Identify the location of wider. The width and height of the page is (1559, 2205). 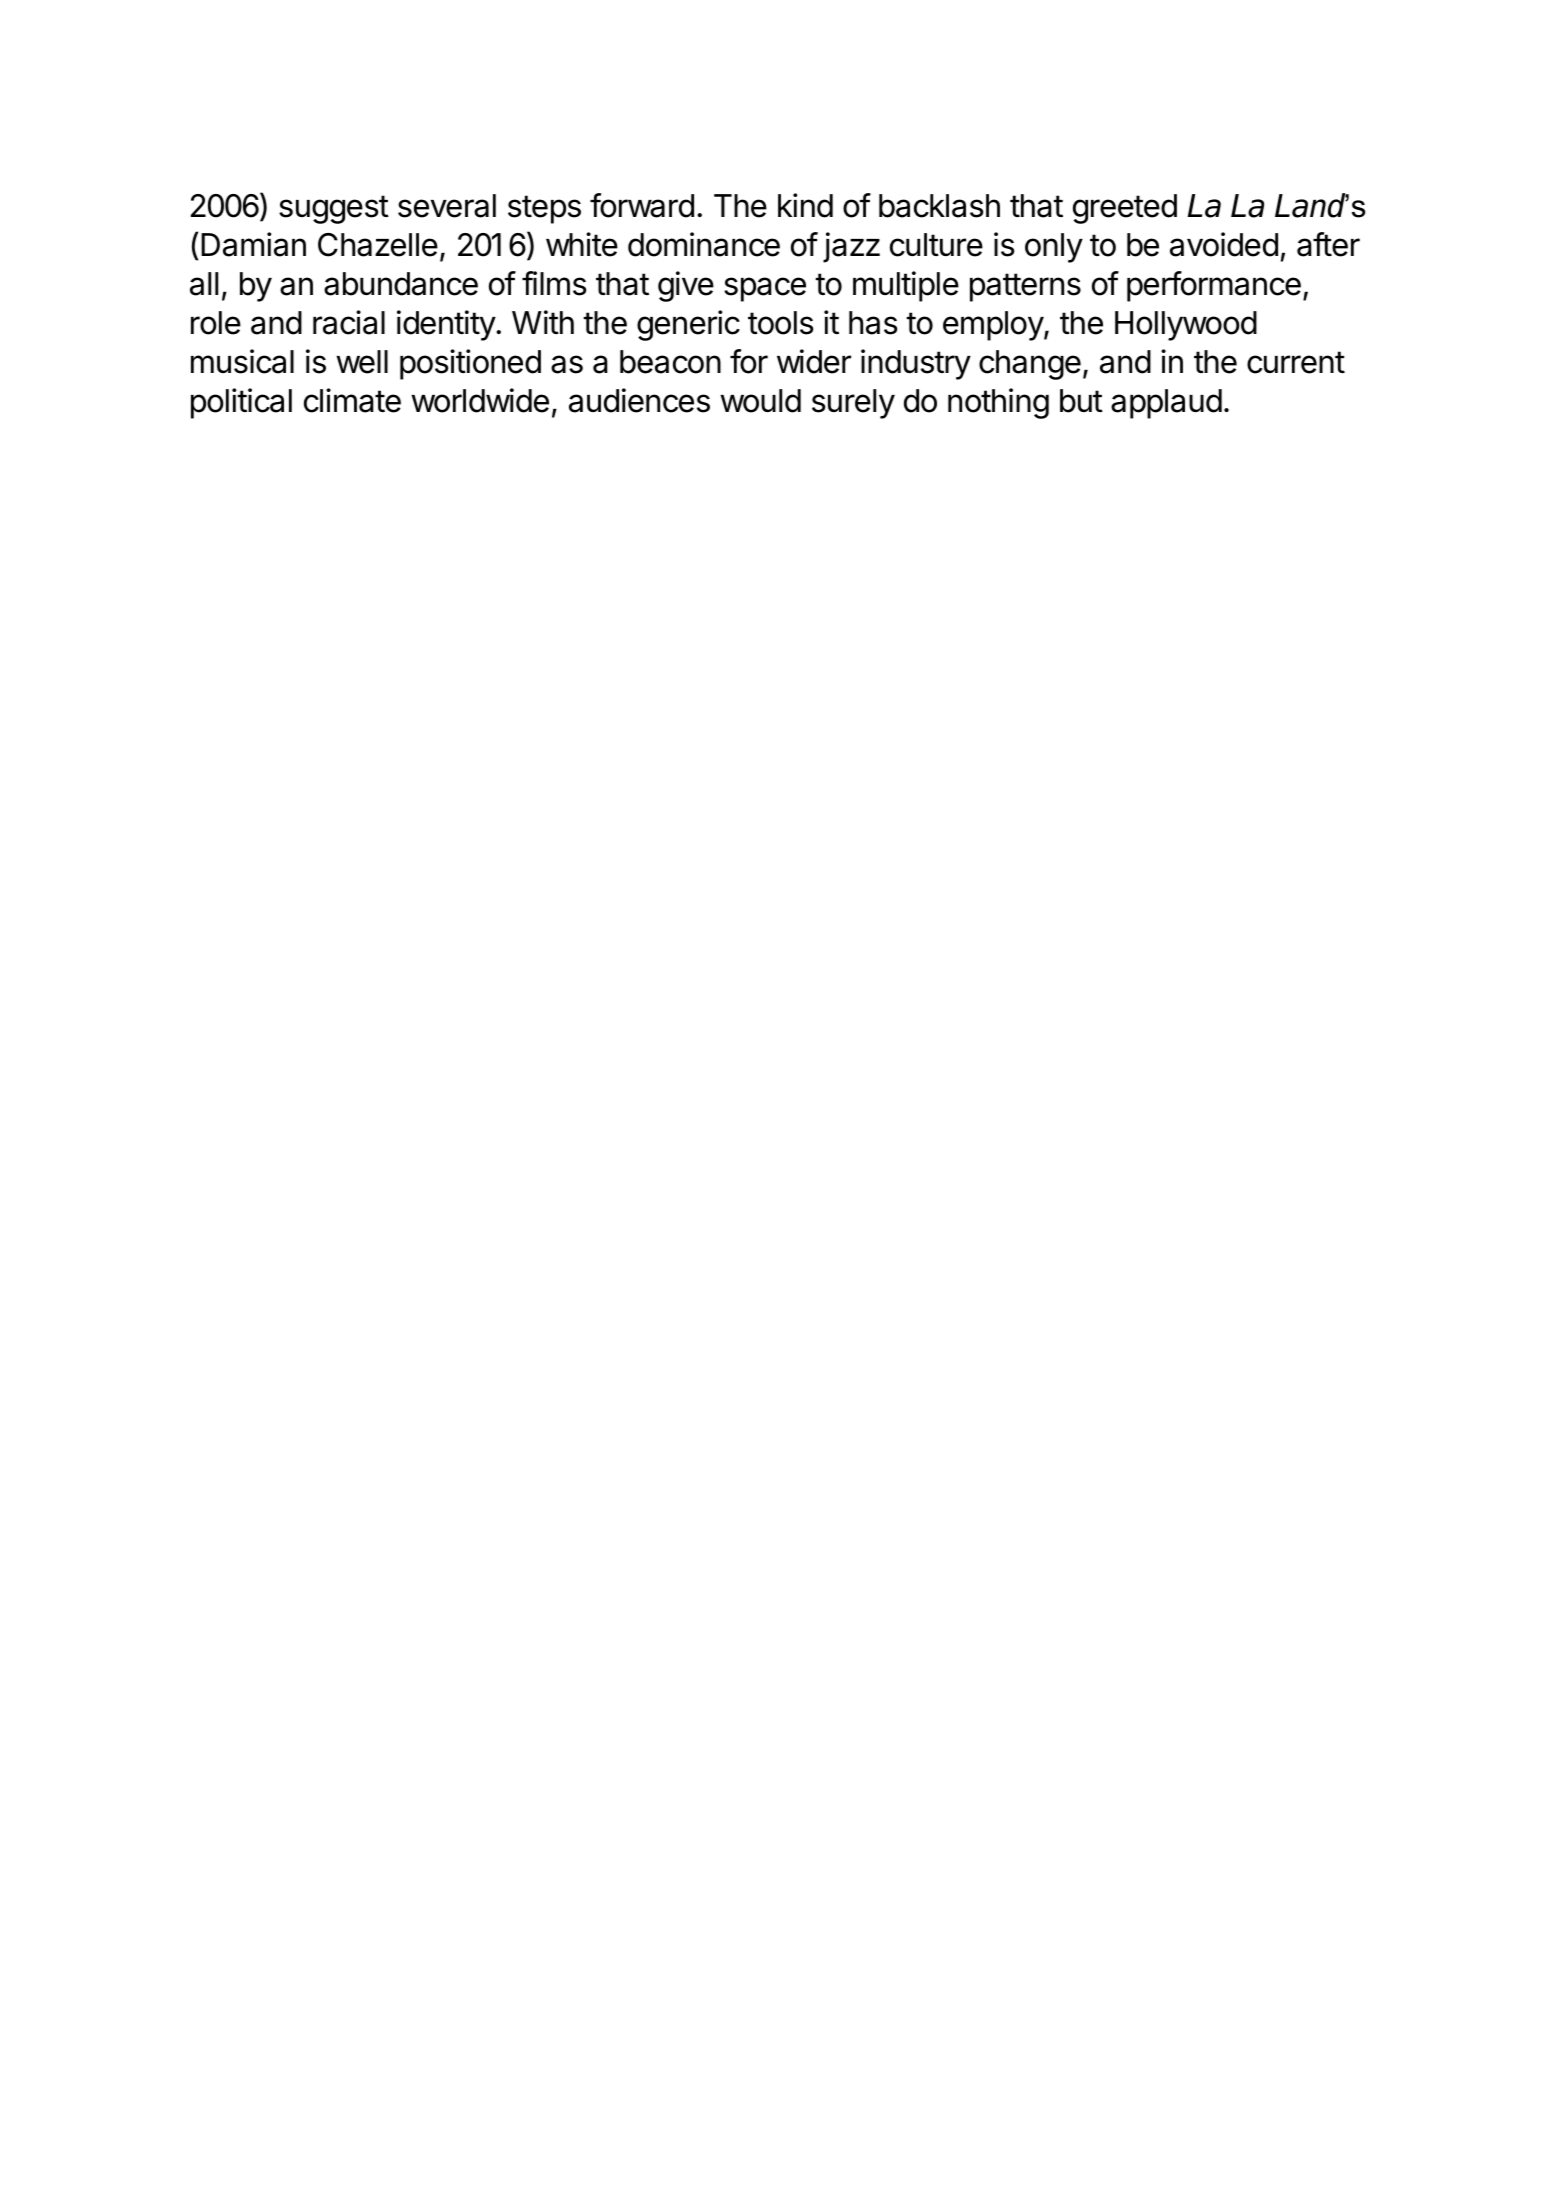
(814, 361).
